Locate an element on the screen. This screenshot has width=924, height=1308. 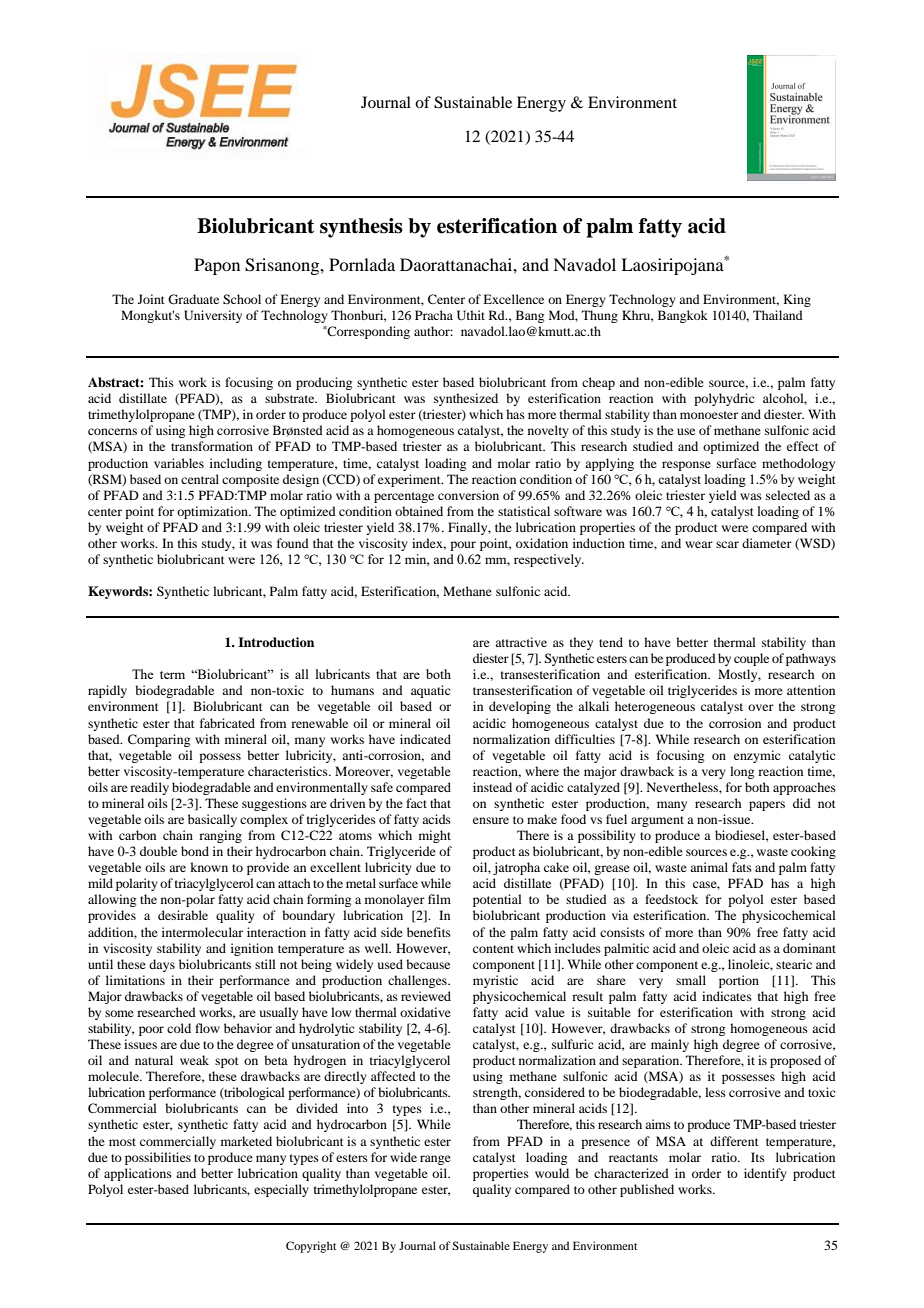
Thailand is located at coordinates (778, 315).
